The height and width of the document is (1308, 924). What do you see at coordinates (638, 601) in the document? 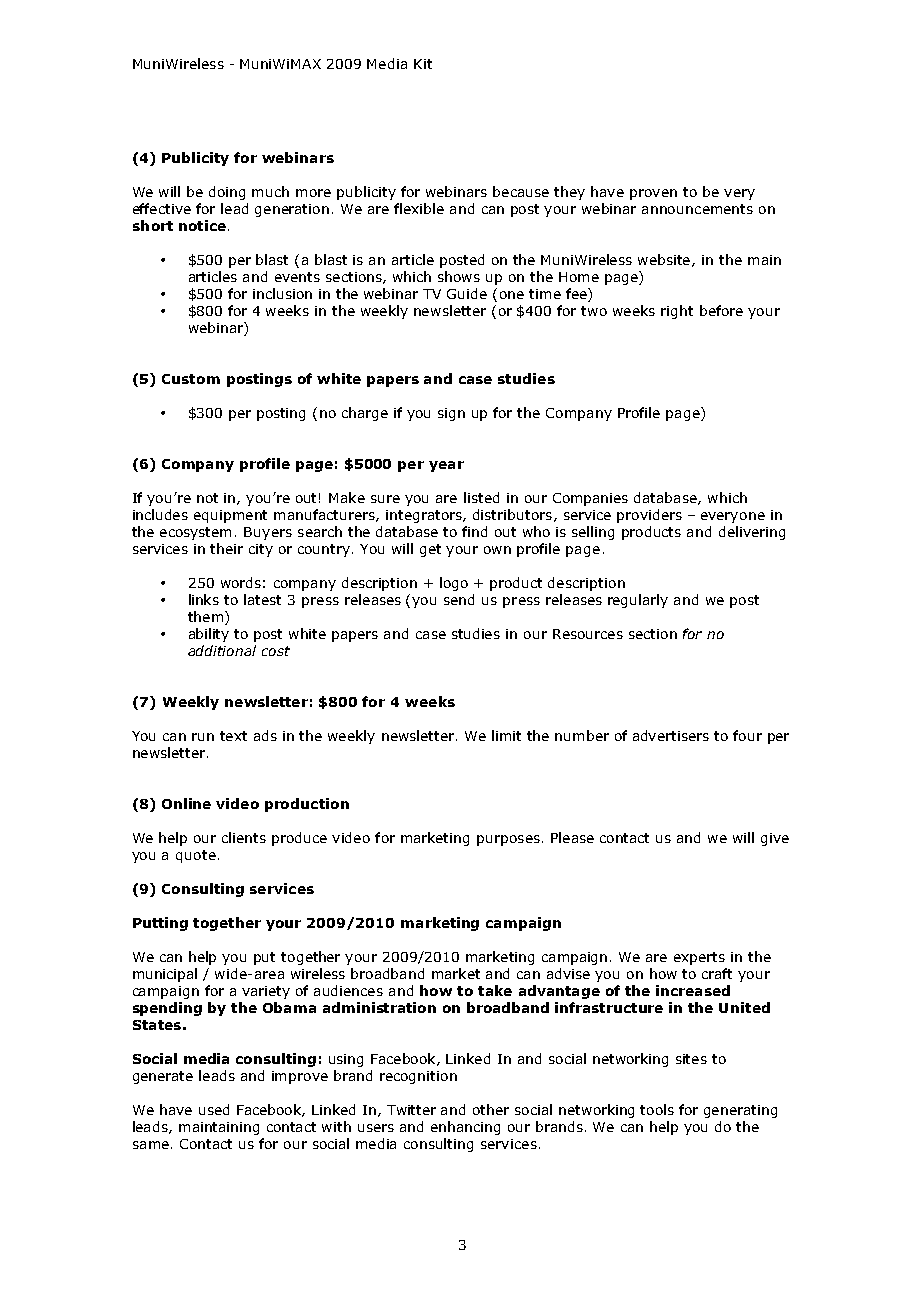
I see `regularly` at bounding box center [638, 601].
